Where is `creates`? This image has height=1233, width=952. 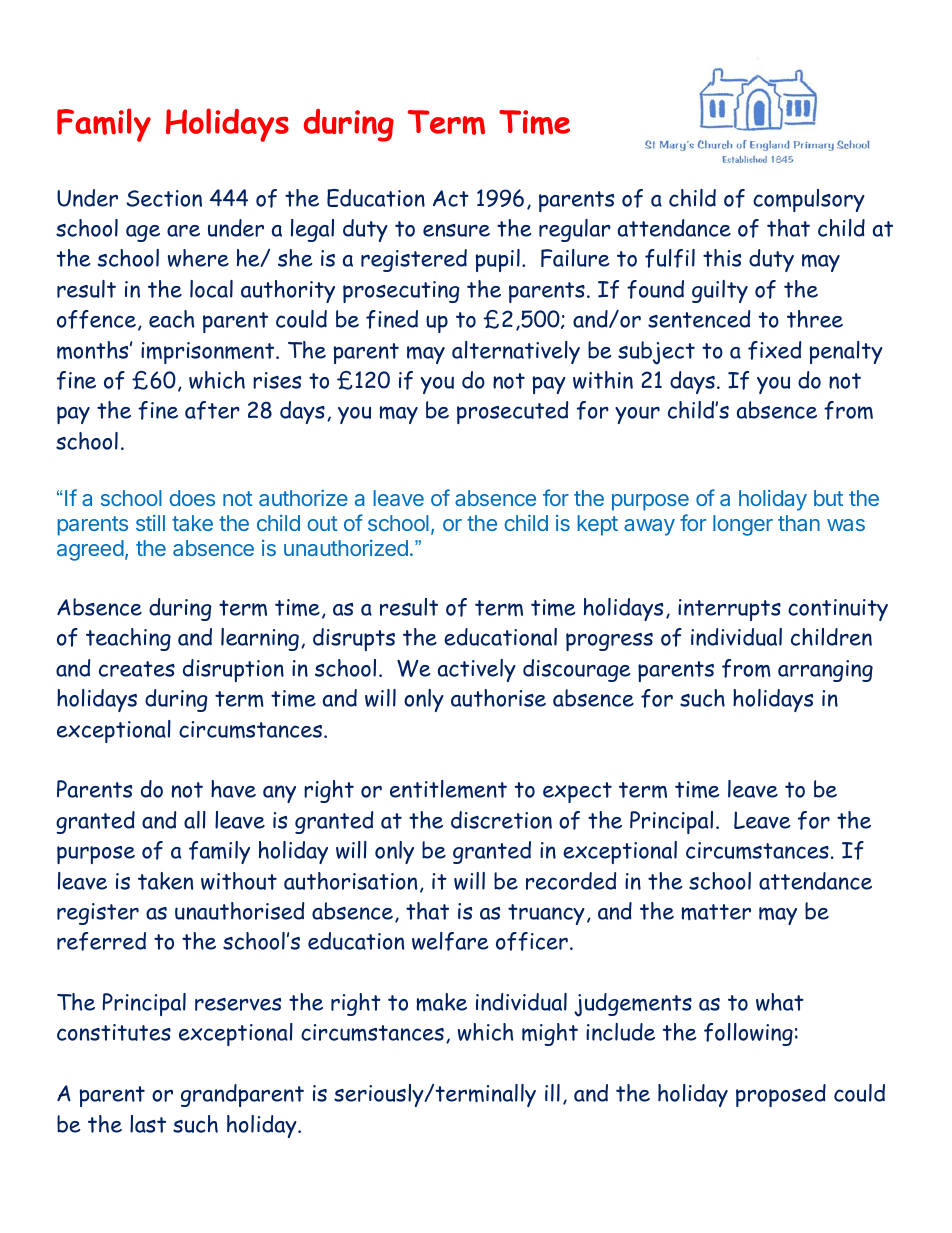
creates is located at coordinates (137, 669).
